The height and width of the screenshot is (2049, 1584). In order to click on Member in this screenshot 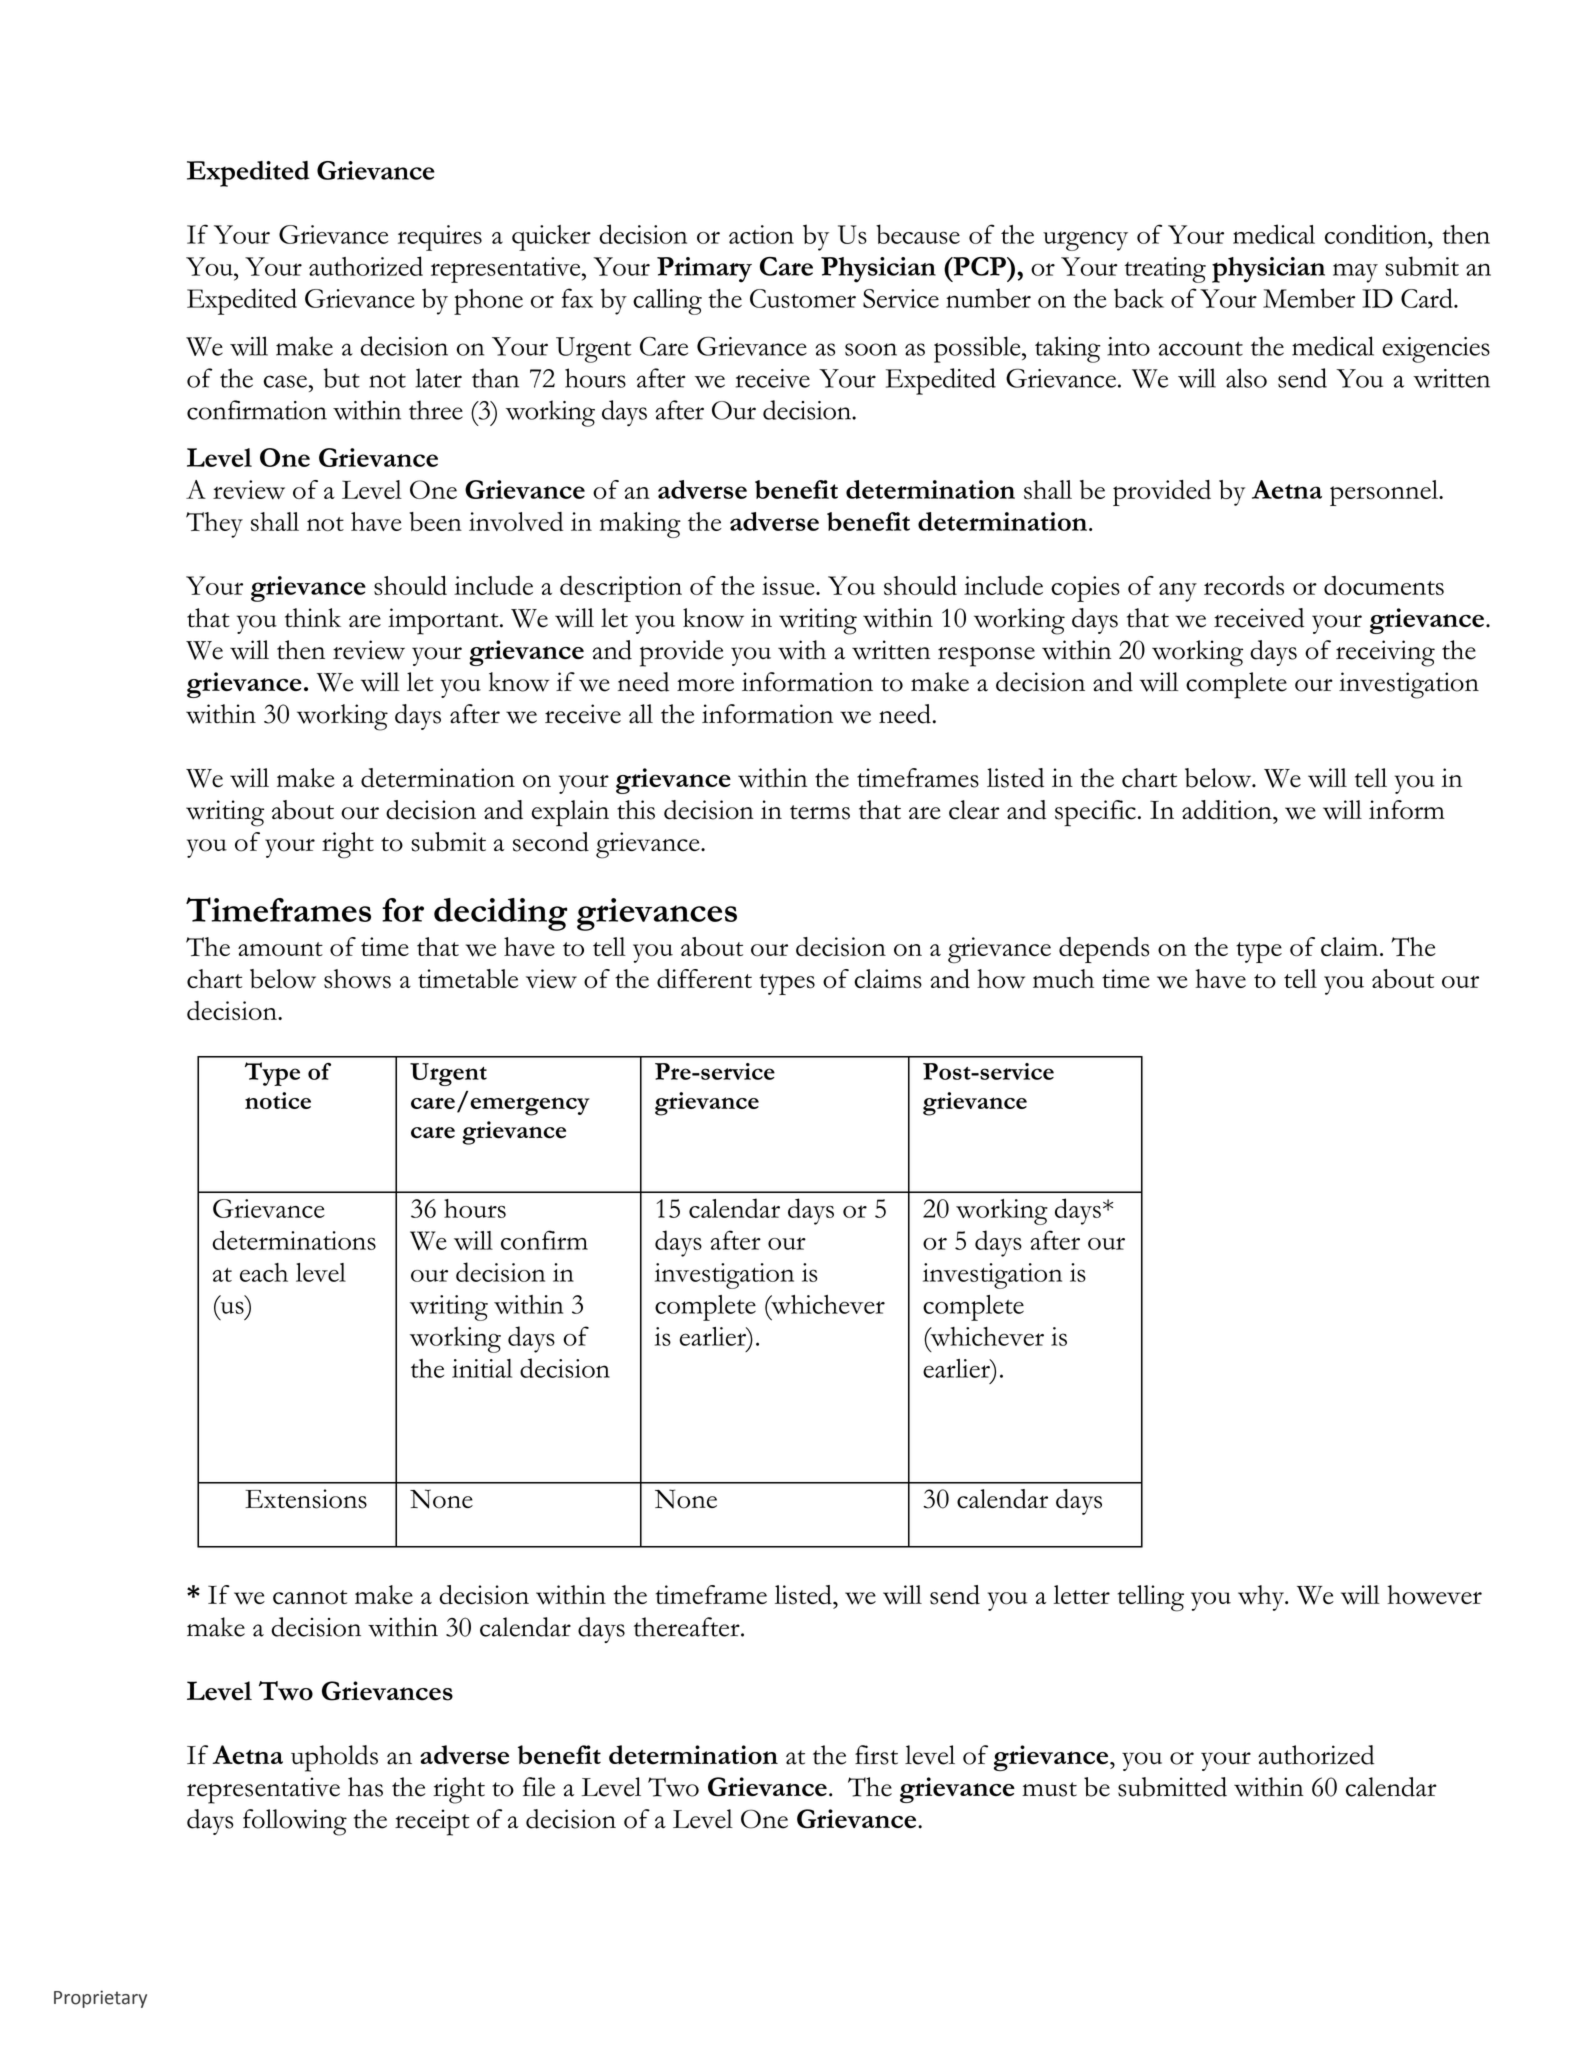, I will do `click(1309, 298)`.
